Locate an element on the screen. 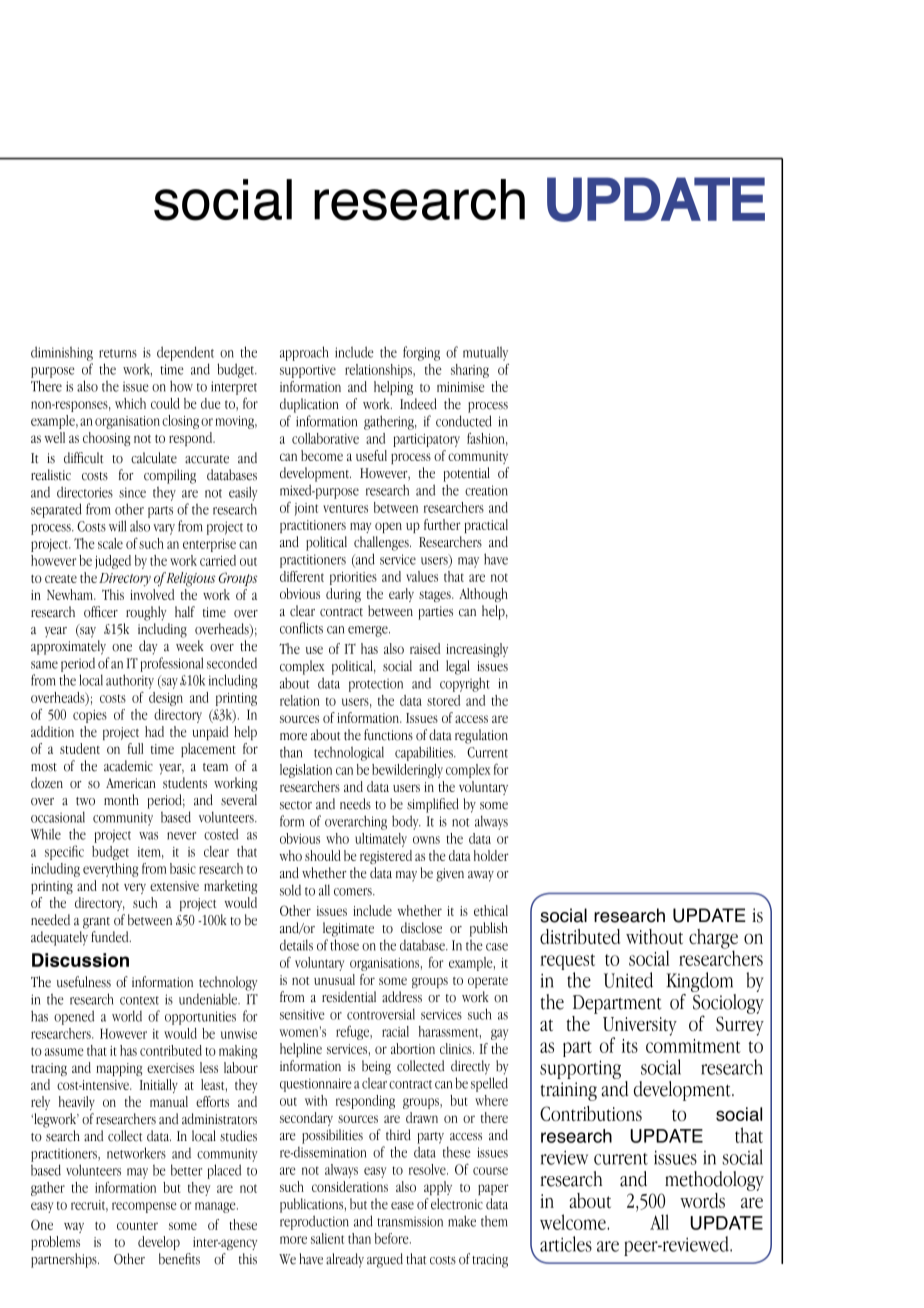 The width and height of the screenshot is (924, 1308). counter is located at coordinates (137, 1226).
